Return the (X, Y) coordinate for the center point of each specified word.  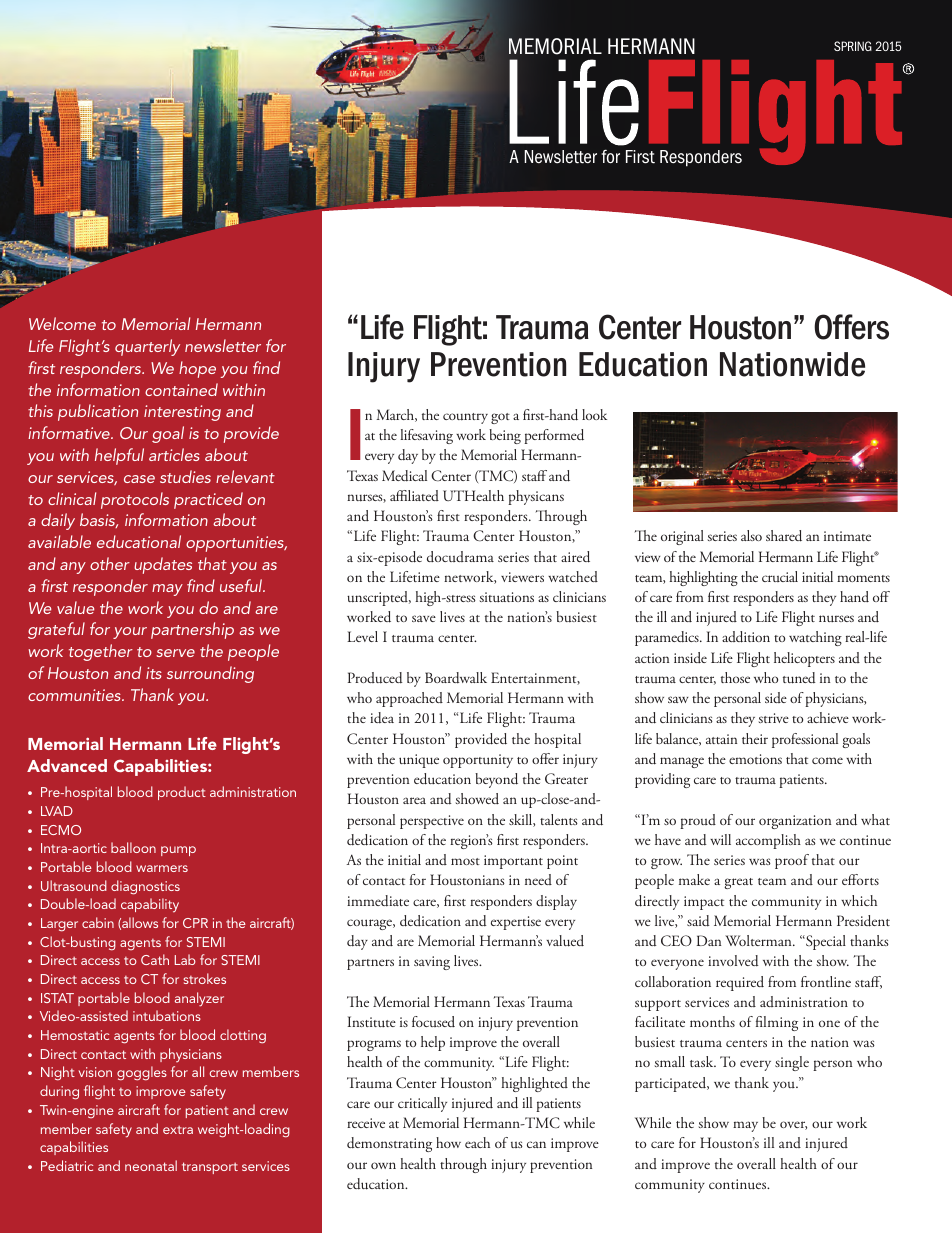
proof (792, 861)
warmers (162, 868)
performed (554, 436)
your (130, 633)
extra (178, 1130)
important (513, 862)
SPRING (853, 46)
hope (197, 369)
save (424, 618)
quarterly (147, 347)
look (594, 414)
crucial (780, 576)
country (465, 418)
